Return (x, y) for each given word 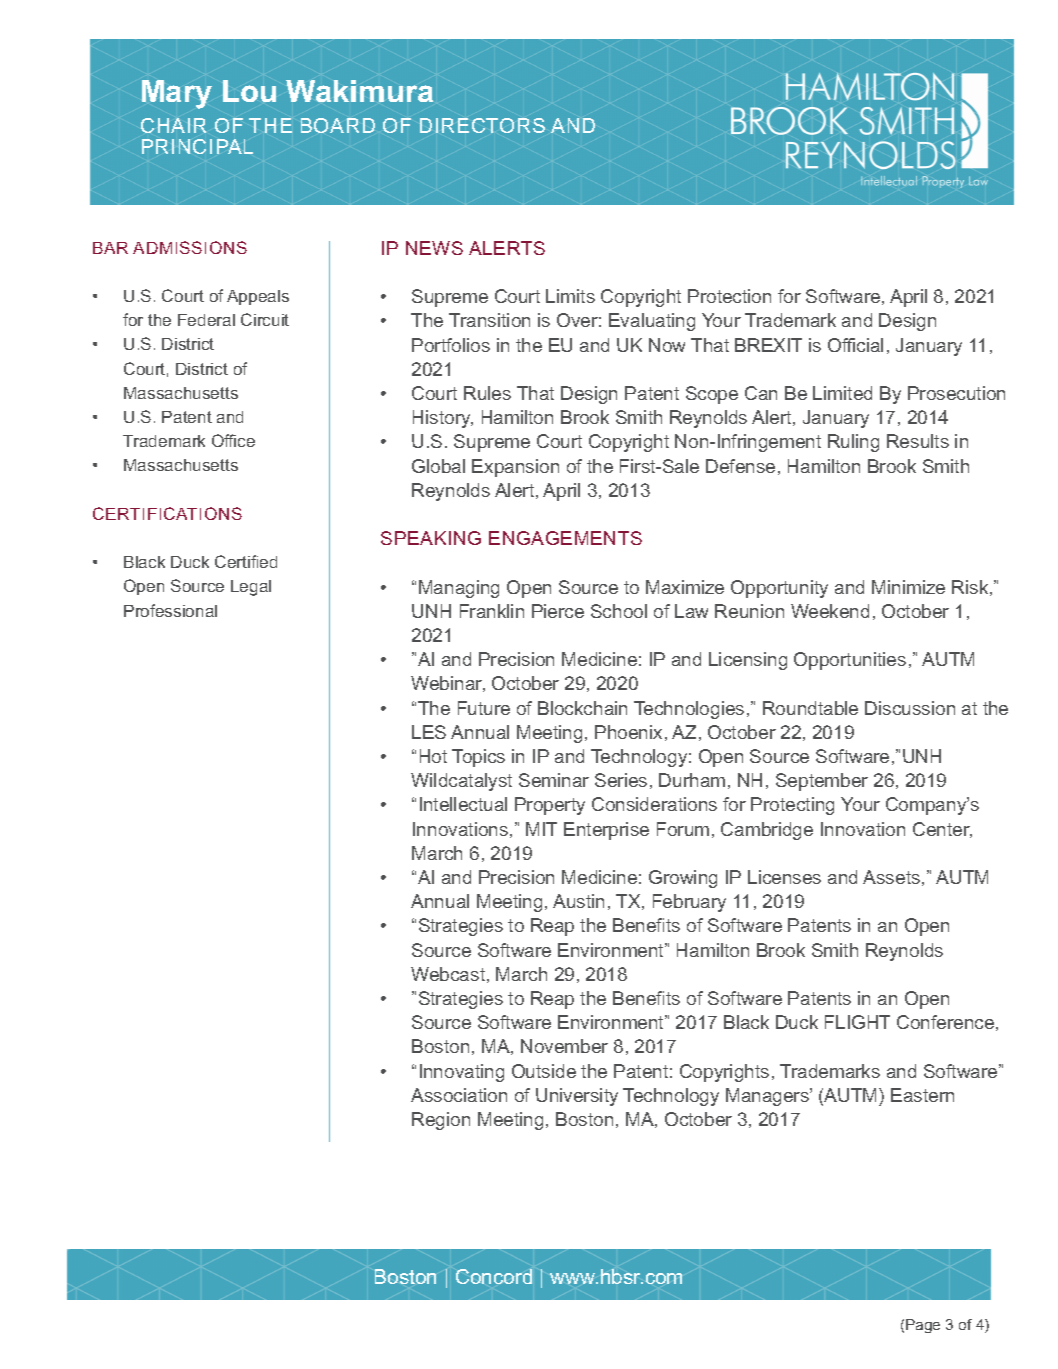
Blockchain (582, 708)
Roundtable (810, 708)
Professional (170, 610)
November (564, 1046)
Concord (494, 1276)
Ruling (853, 443)
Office (233, 440)
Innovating (462, 1073)
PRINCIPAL (197, 146)
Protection (729, 296)
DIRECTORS (482, 125)
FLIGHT (857, 1022)
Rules (487, 393)
